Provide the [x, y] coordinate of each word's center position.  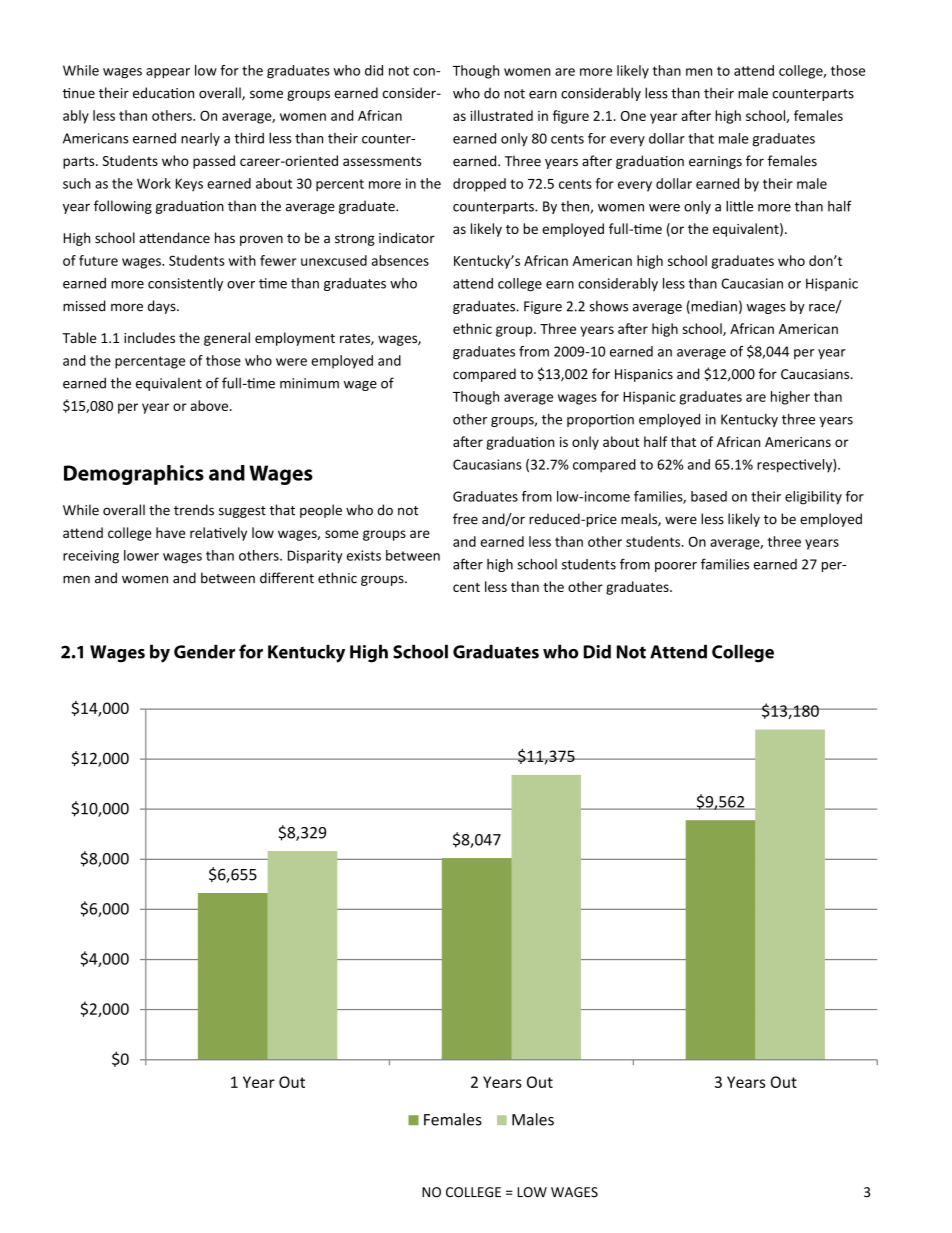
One [633, 116]
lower [141, 555]
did [374, 70]
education [163, 93]
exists [364, 555]
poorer [676, 567]
